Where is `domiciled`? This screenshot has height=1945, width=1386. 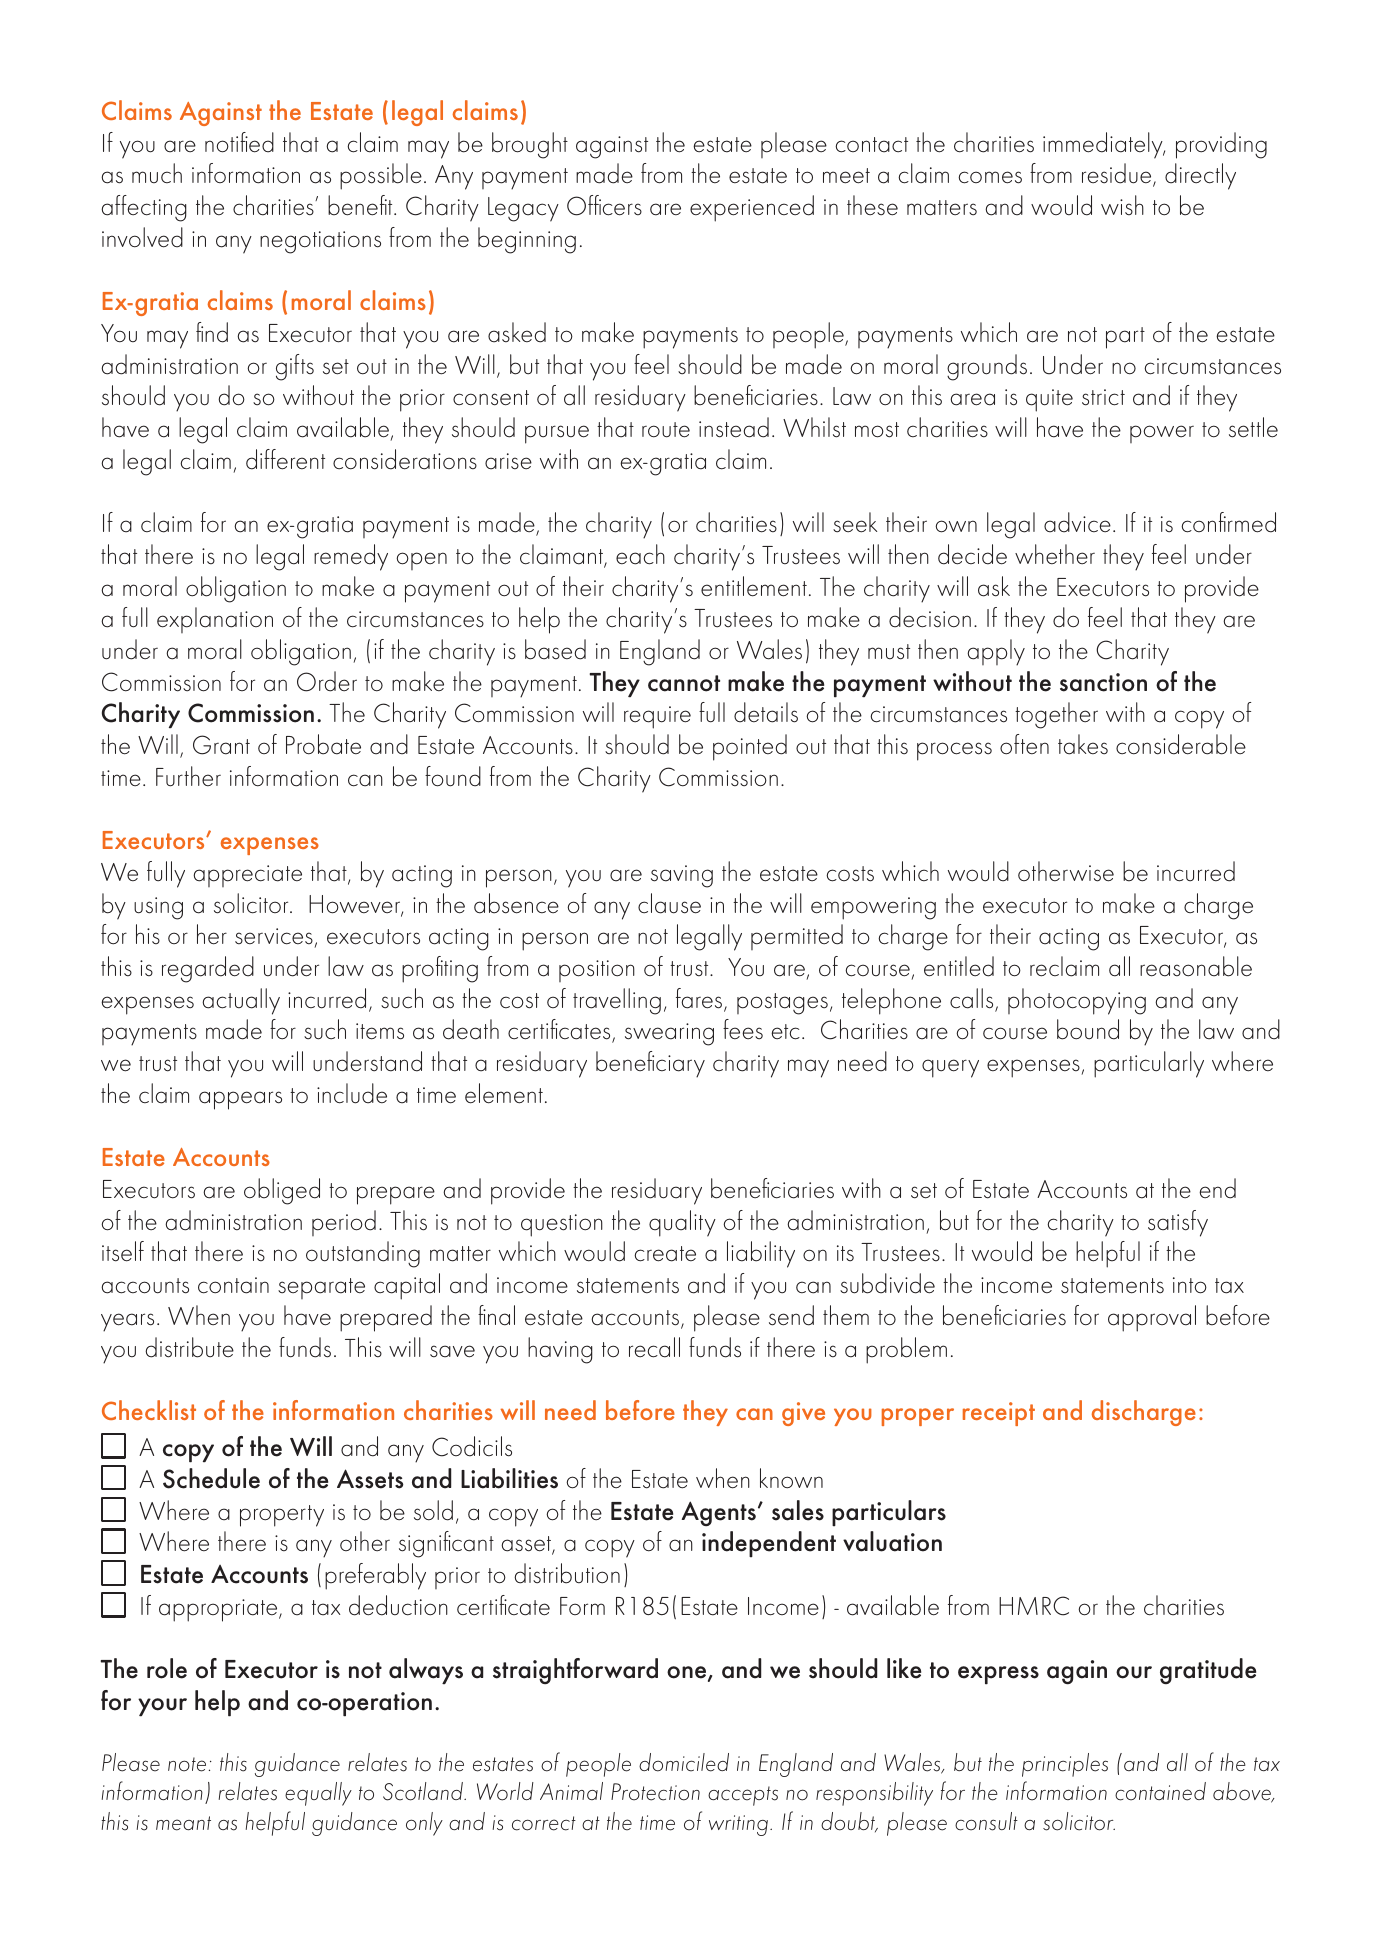
domiciled is located at coordinates (684, 1762).
